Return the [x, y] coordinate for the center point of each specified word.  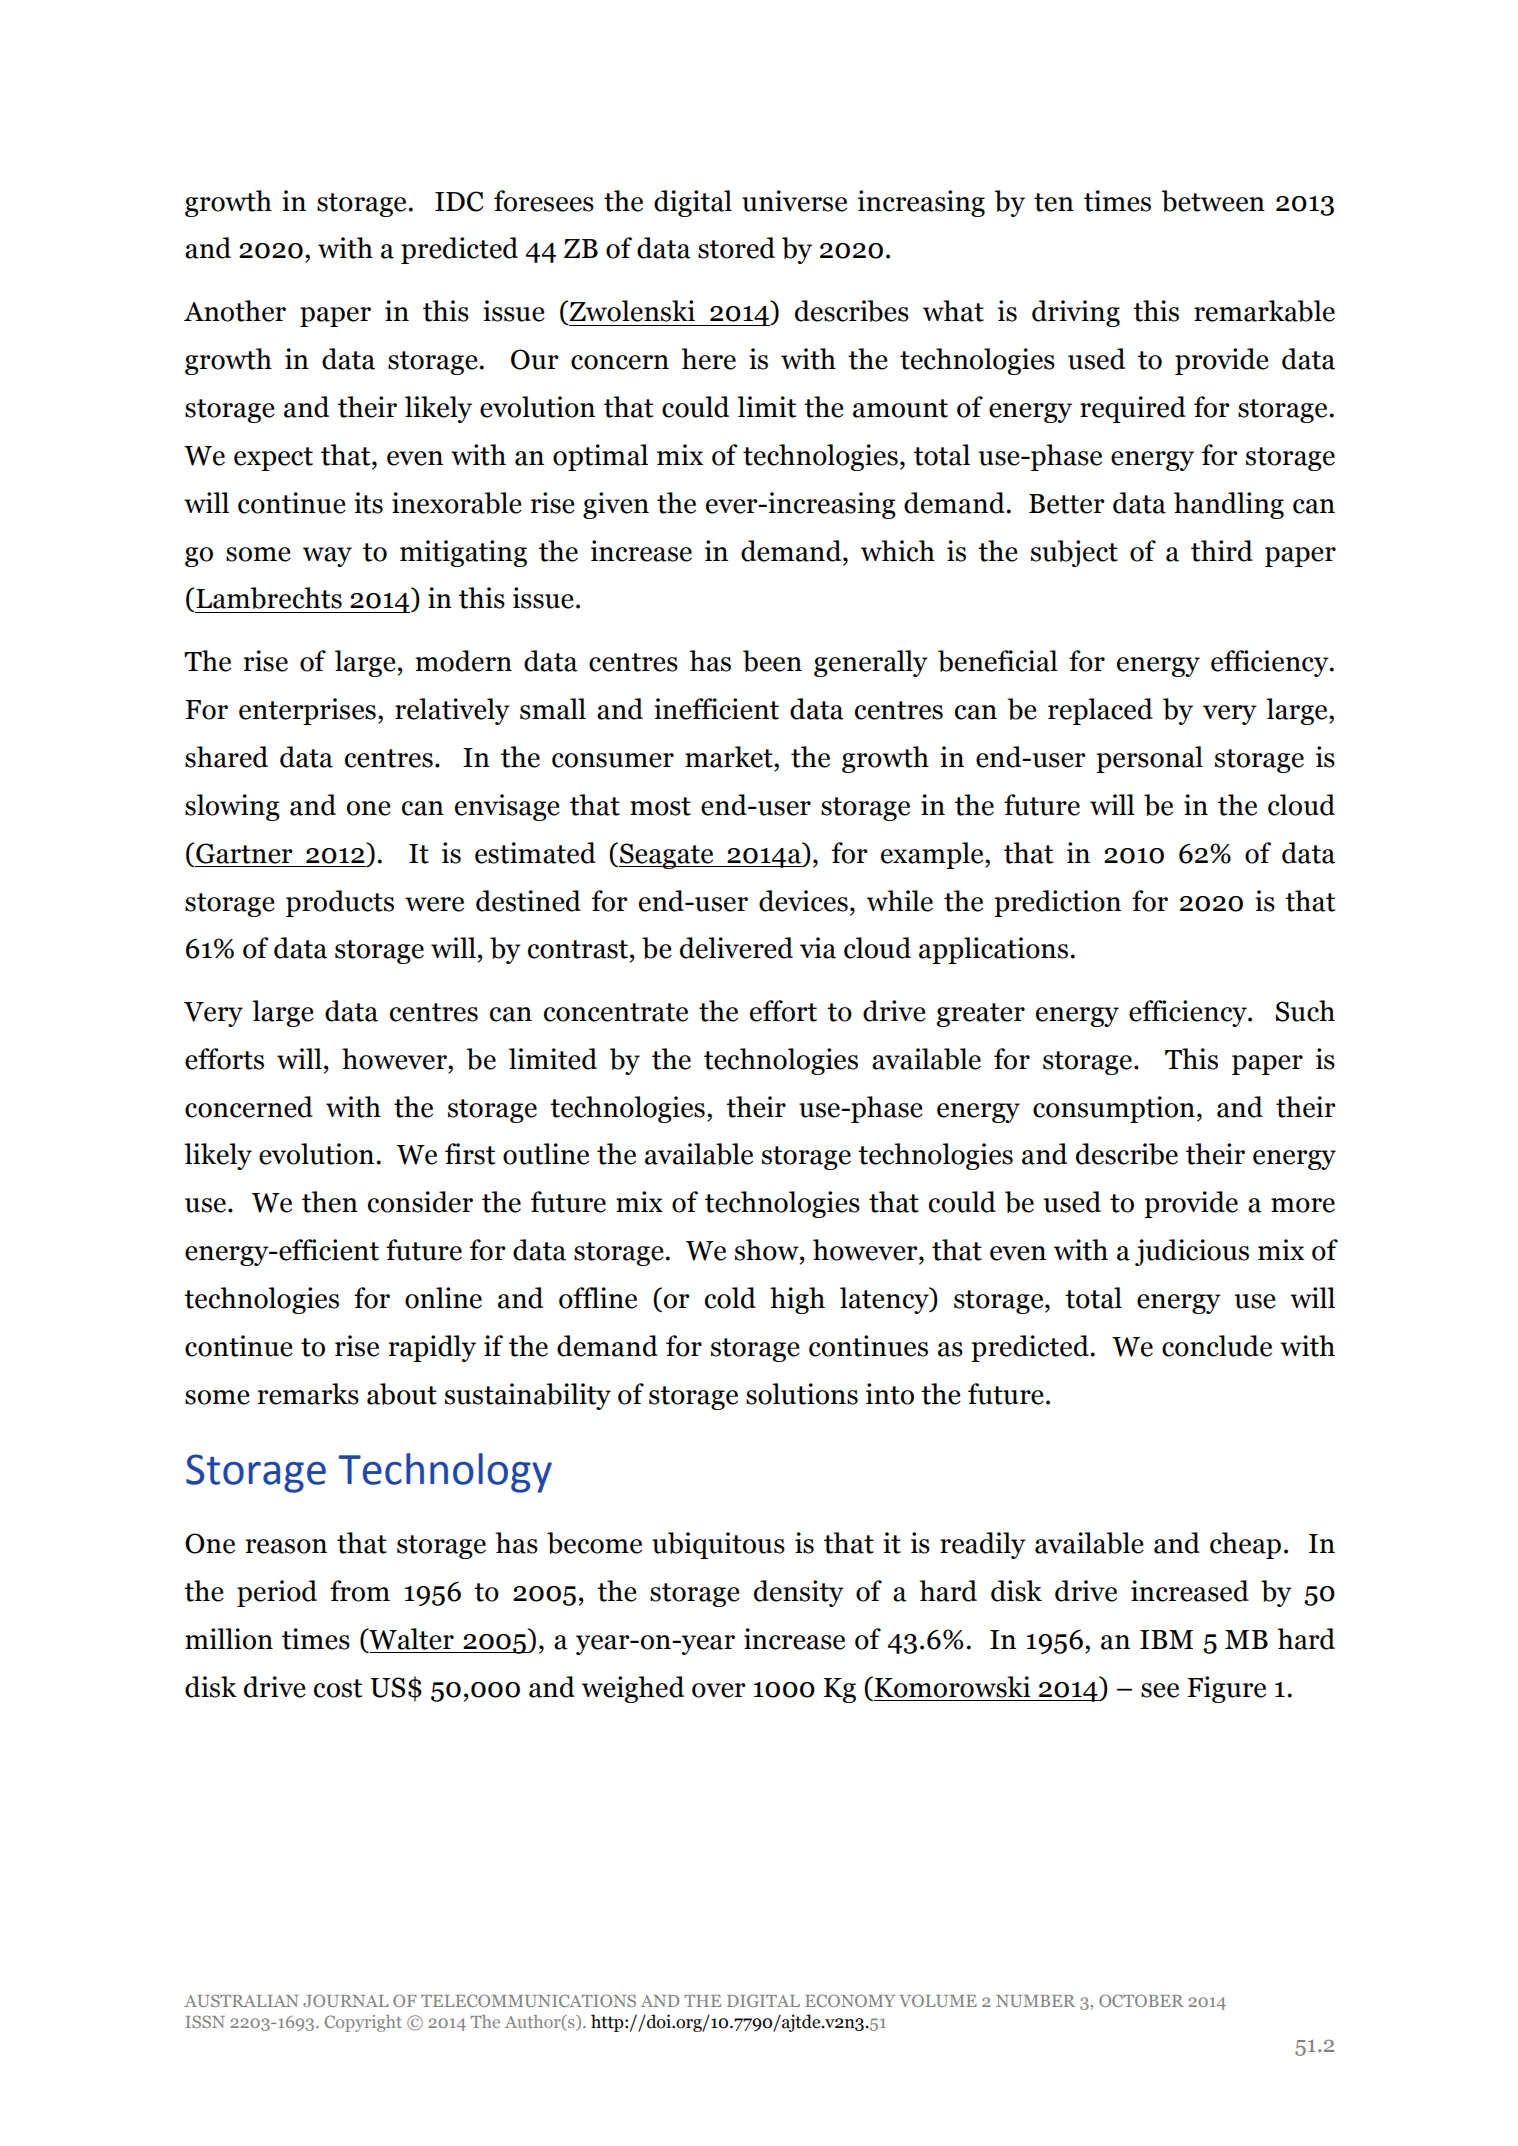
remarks [308, 1394]
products [340, 903]
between [1213, 201]
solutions [802, 1394]
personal [1149, 759]
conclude [1217, 1346]
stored [736, 248]
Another [235, 311]
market [730, 757]
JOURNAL [345, 2000]
